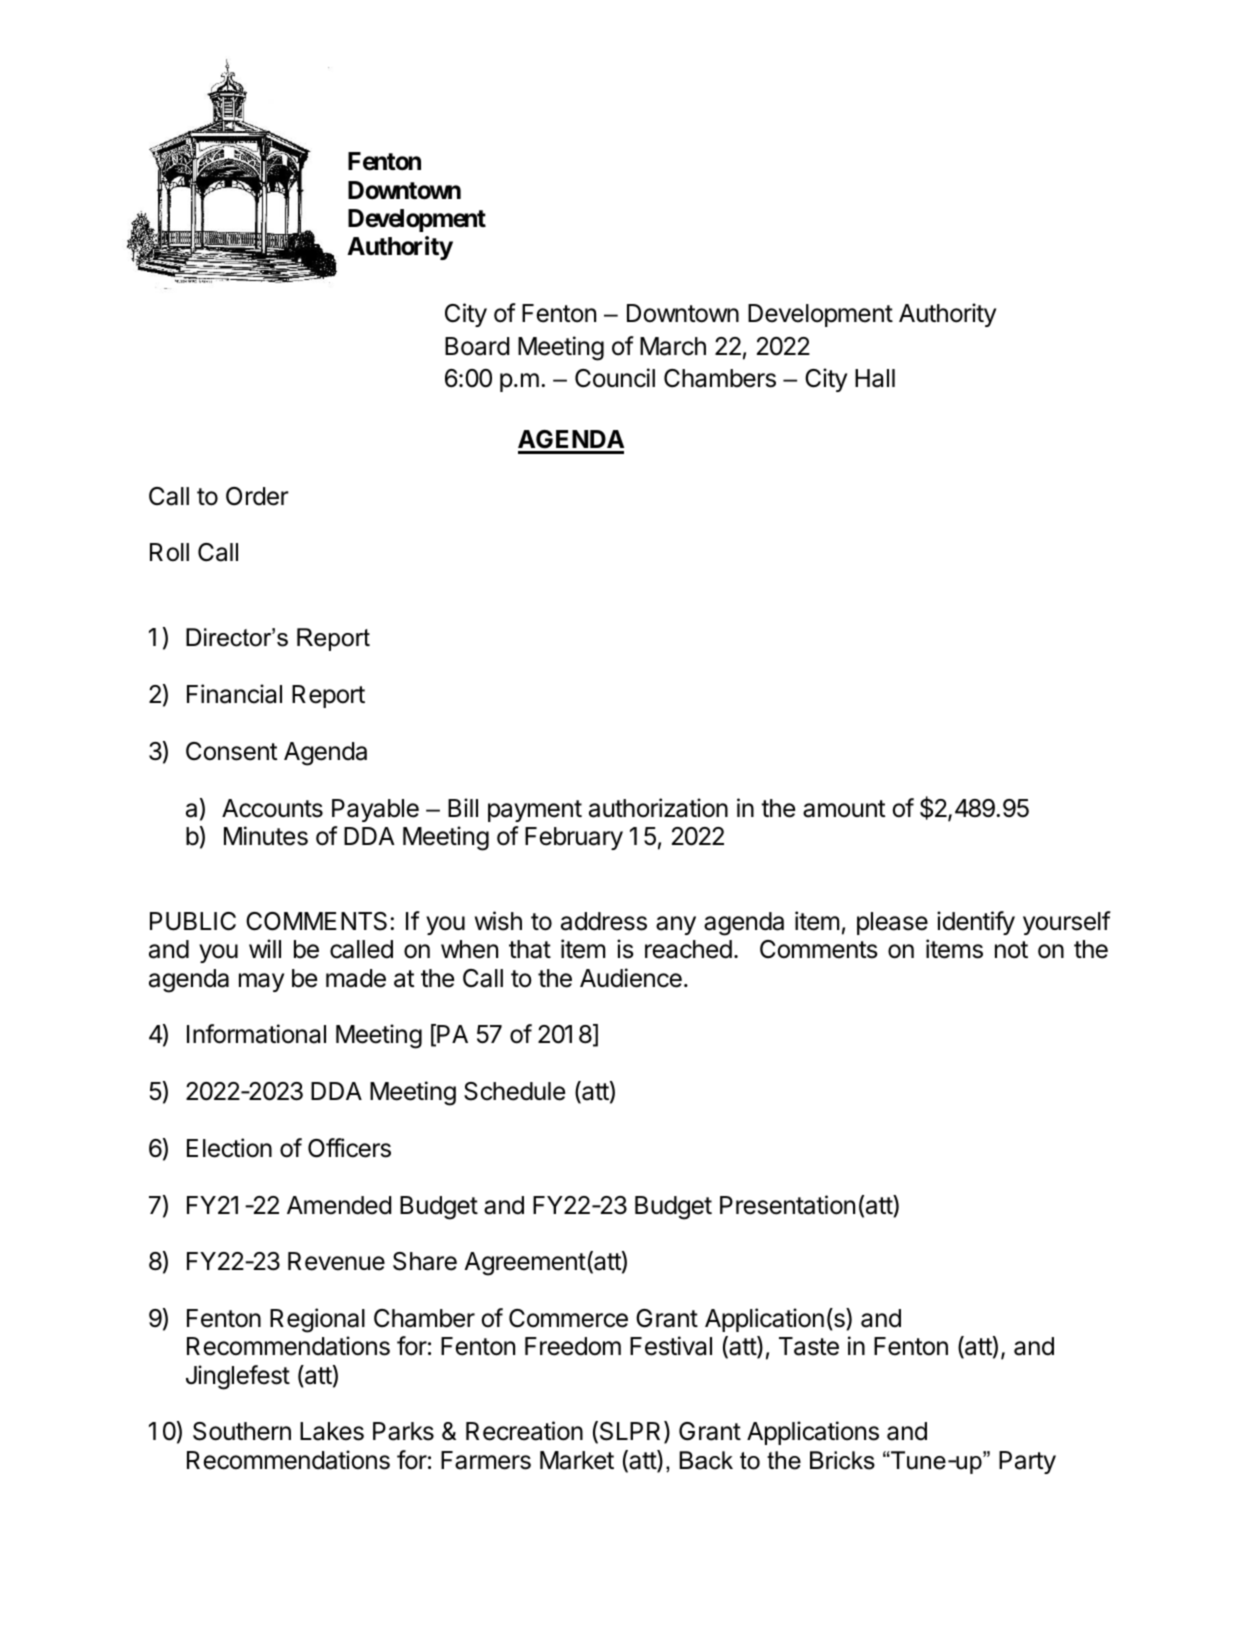  Describe the element at coordinates (242, 1431) in the document. I see `Southern` at that location.
